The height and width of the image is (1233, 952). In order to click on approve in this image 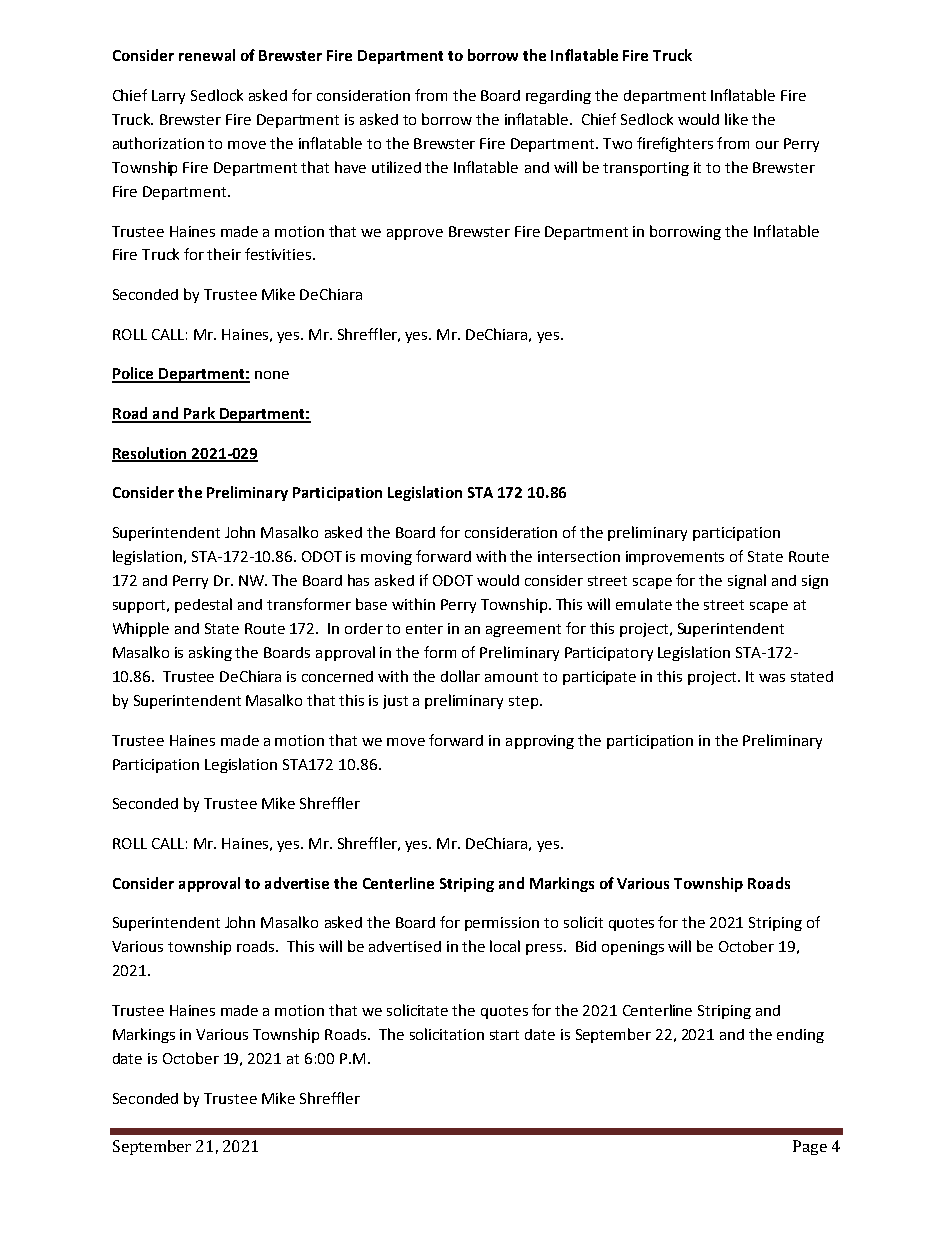, I will do `click(415, 234)`.
